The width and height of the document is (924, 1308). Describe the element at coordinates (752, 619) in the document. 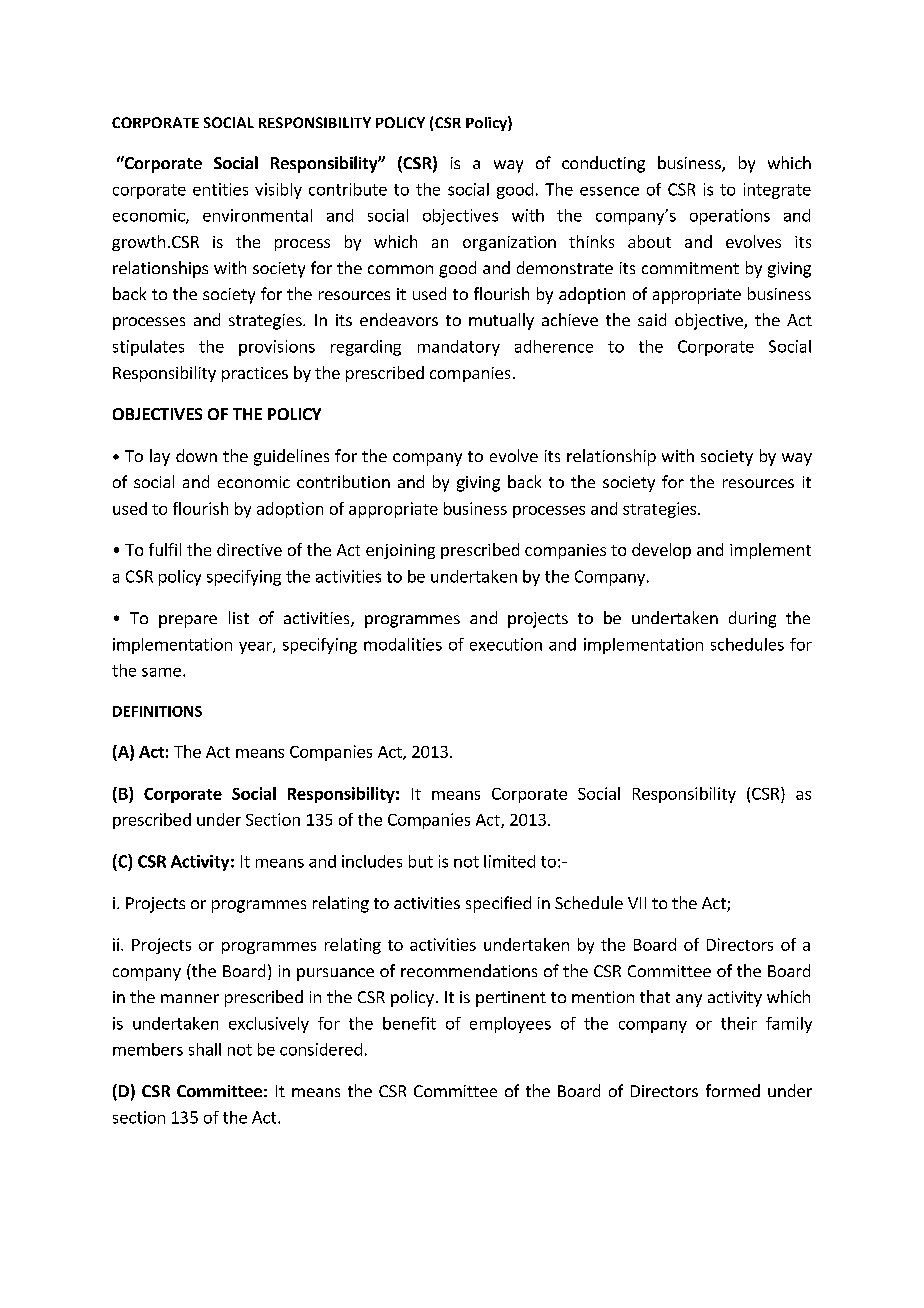

I see `during` at that location.
